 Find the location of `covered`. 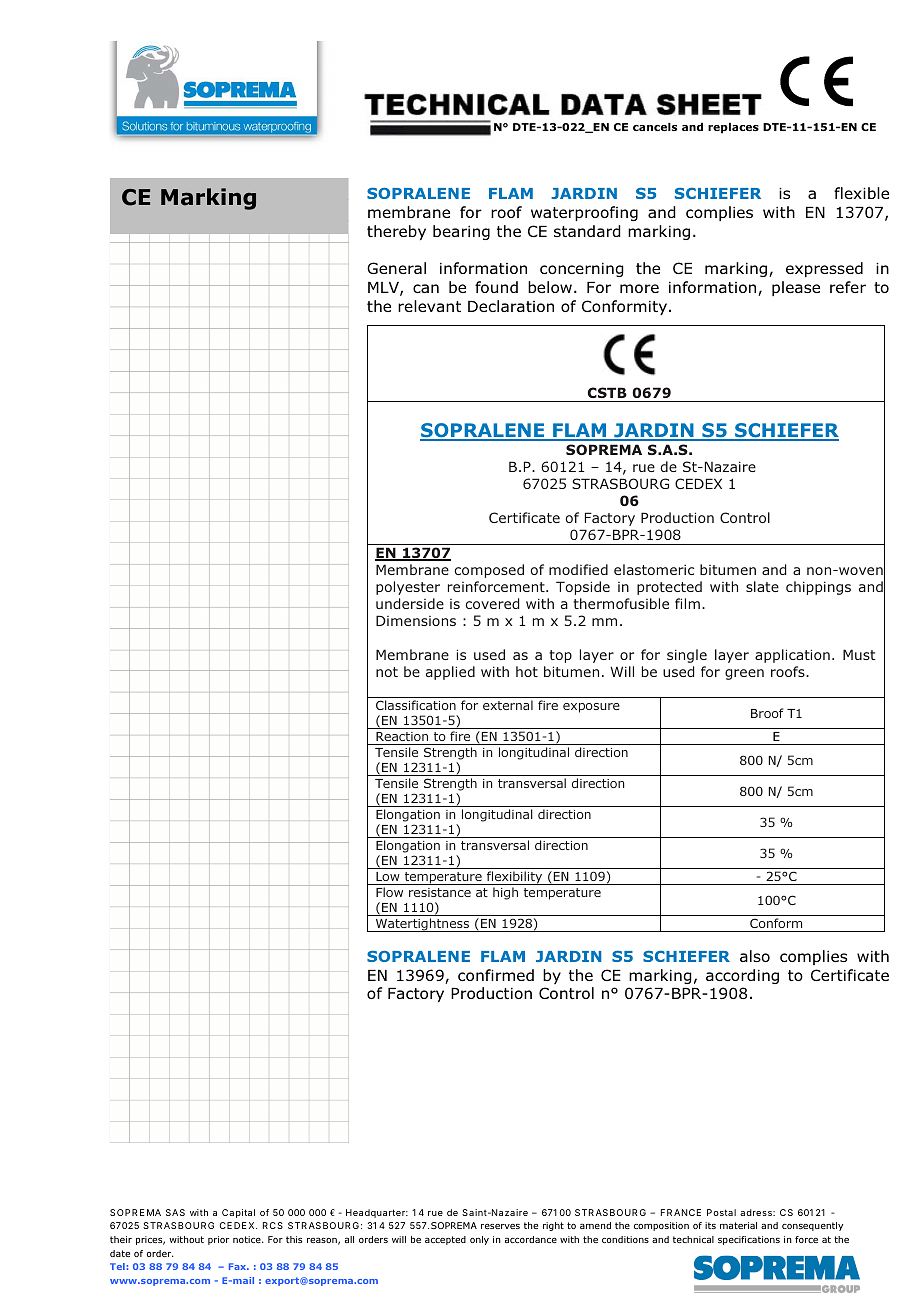

covered is located at coordinates (492, 603).
